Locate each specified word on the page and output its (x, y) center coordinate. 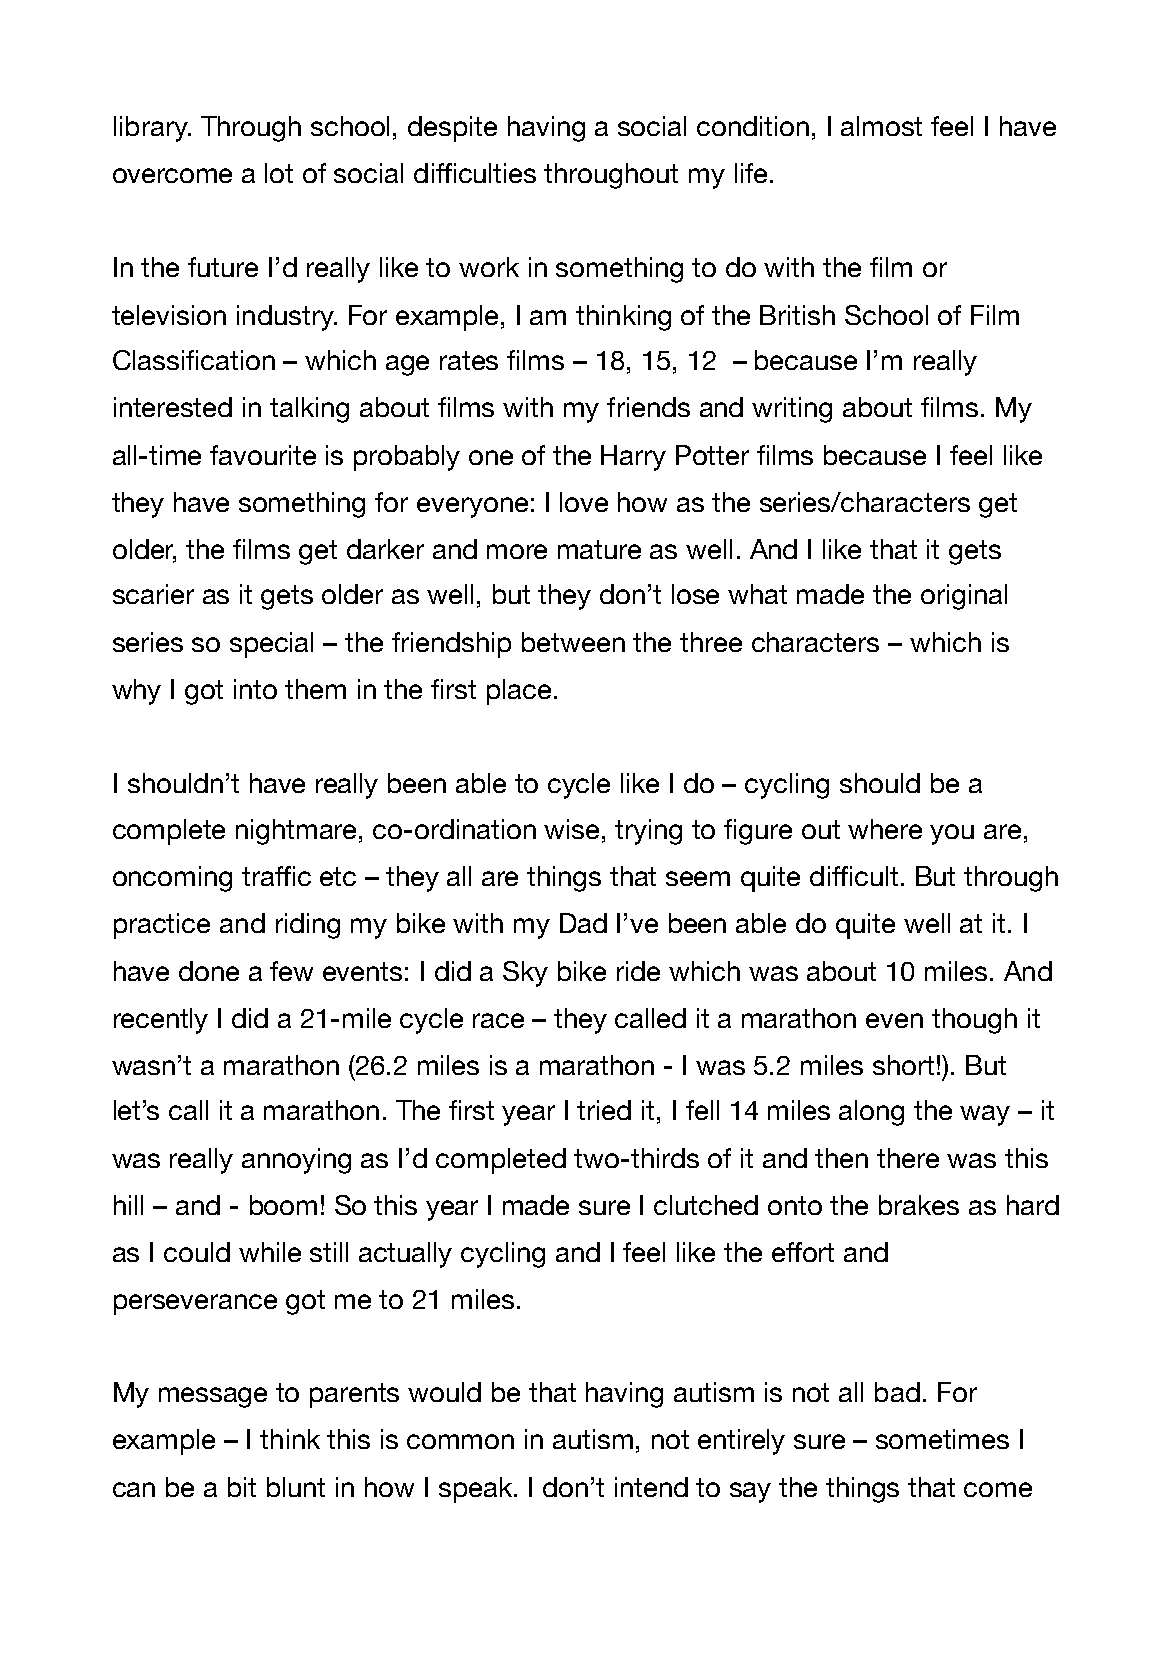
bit (242, 1487)
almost (881, 126)
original (964, 597)
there (908, 1158)
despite (452, 129)
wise (573, 829)
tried (604, 1110)
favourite (263, 455)
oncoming (172, 879)
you (952, 834)
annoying (296, 1161)
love (584, 502)
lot (279, 173)
